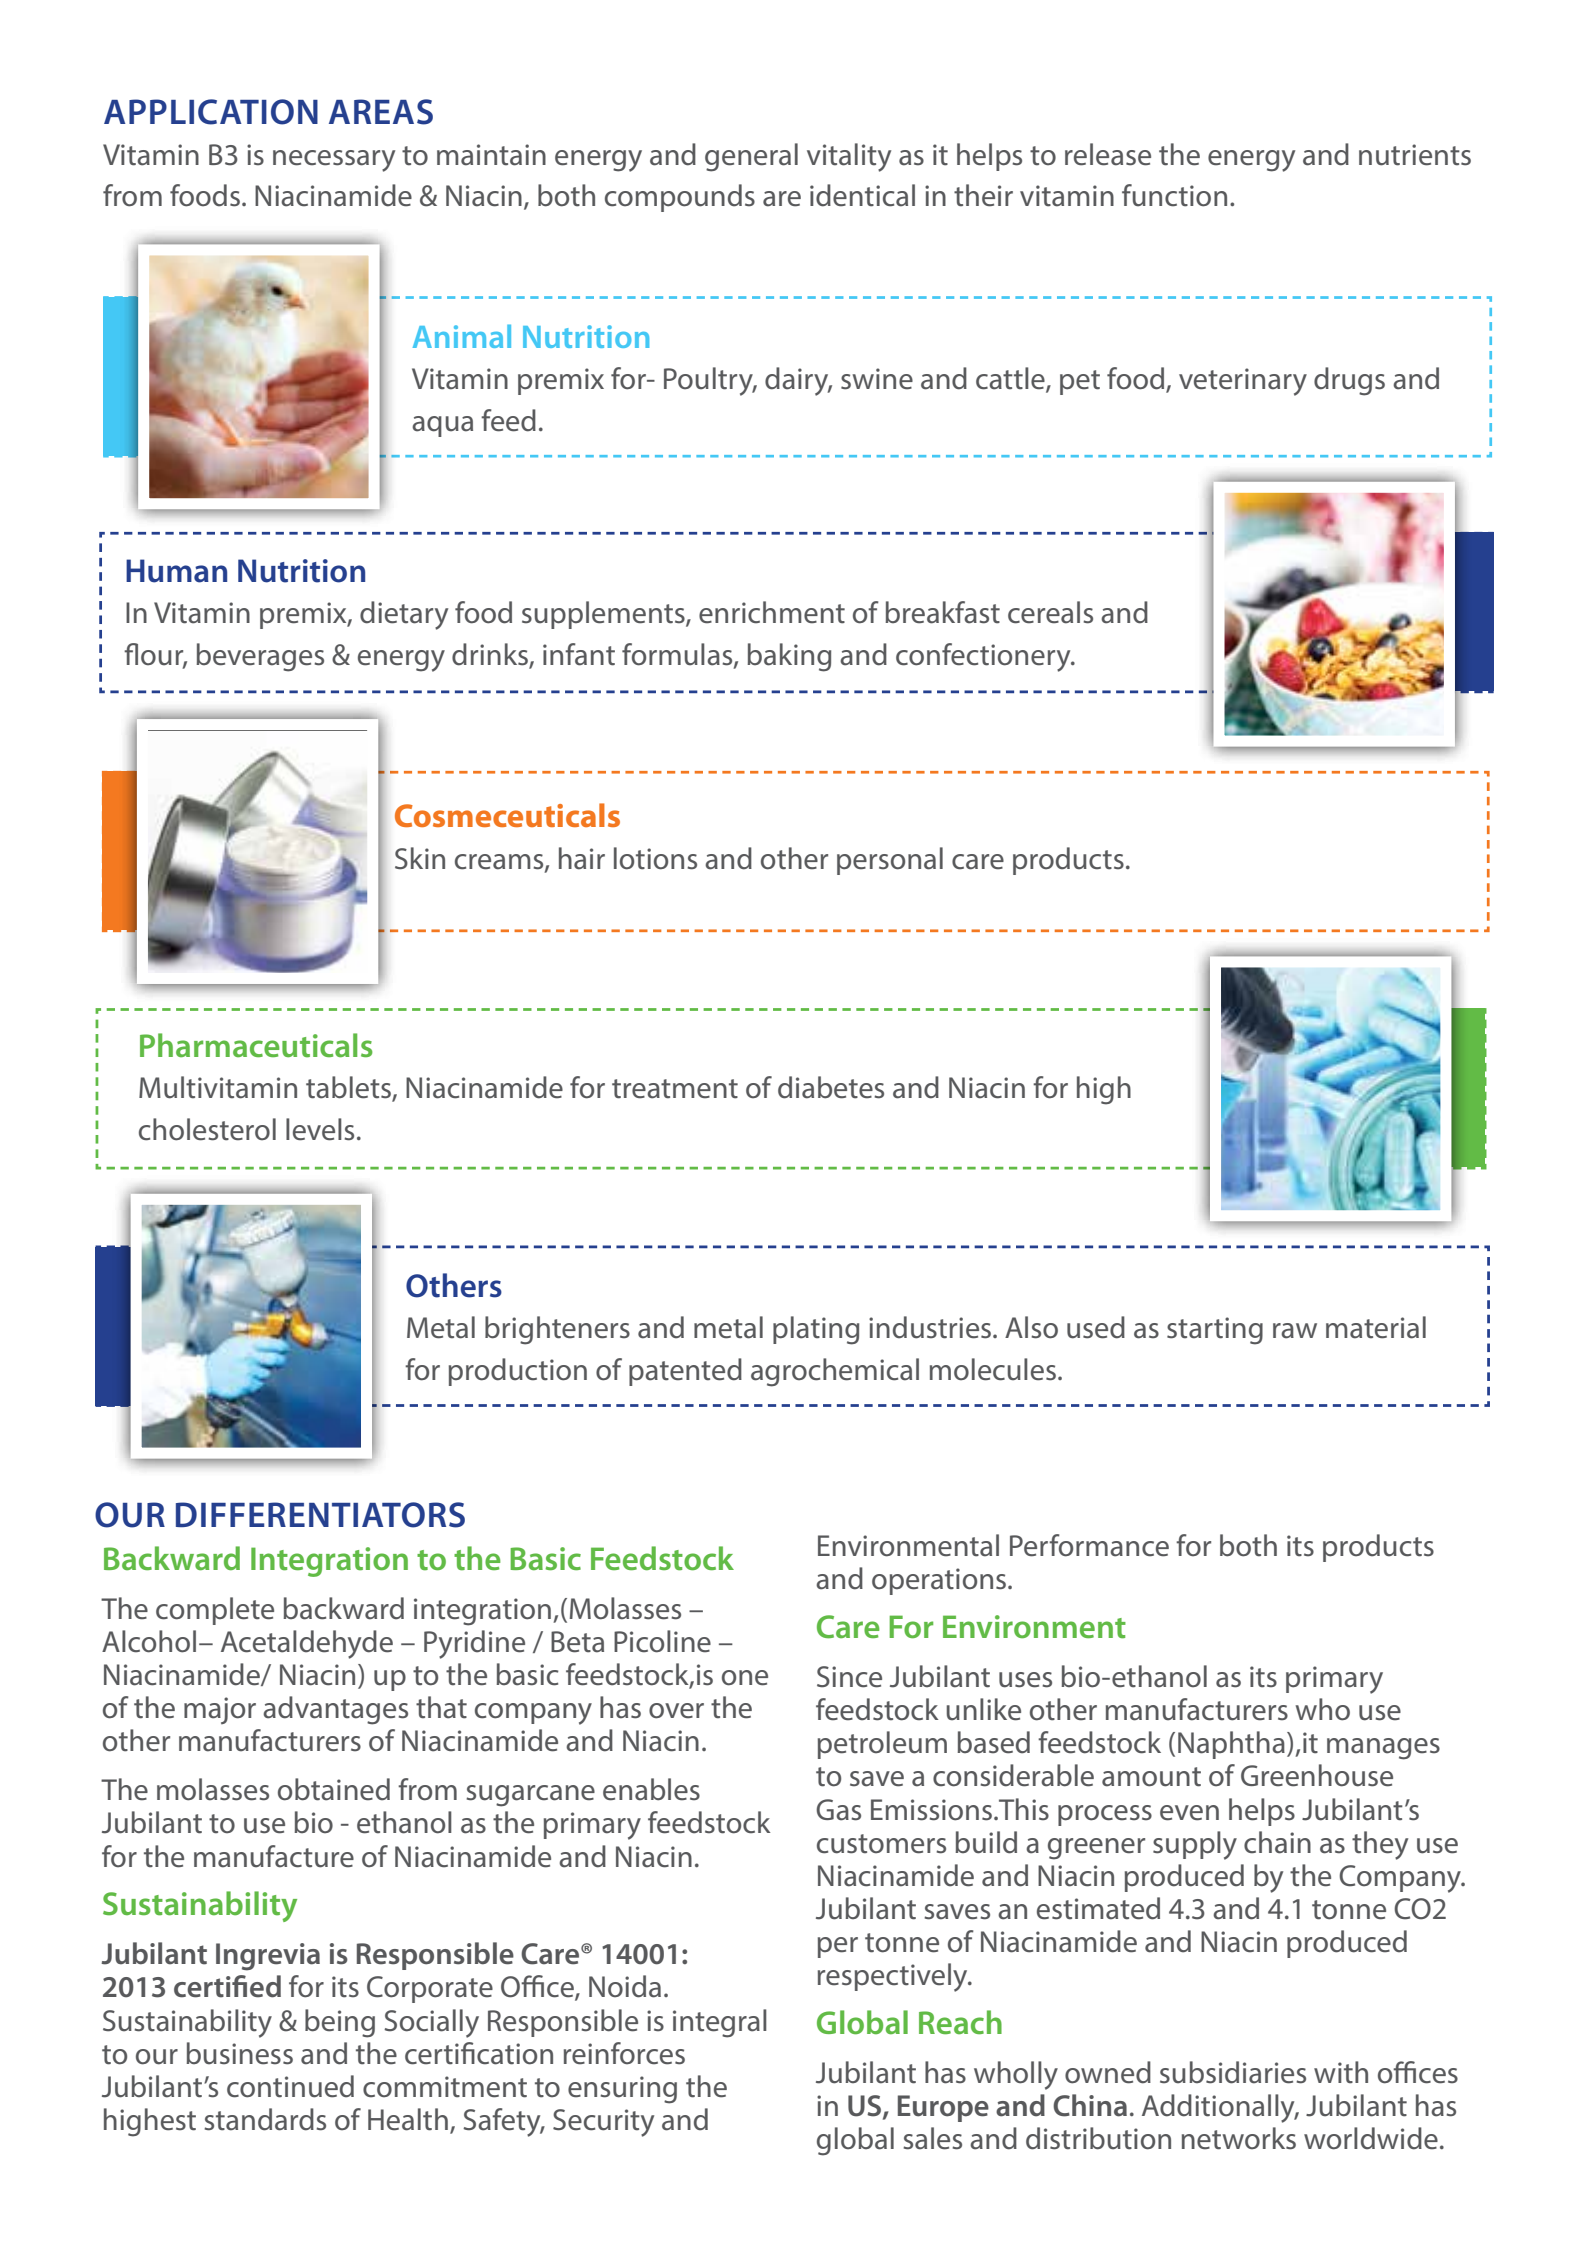 This screenshot has width=1590, height=2256. What do you see at coordinates (1174, 195) in the screenshot?
I see `function` at bounding box center [1174, 195].
